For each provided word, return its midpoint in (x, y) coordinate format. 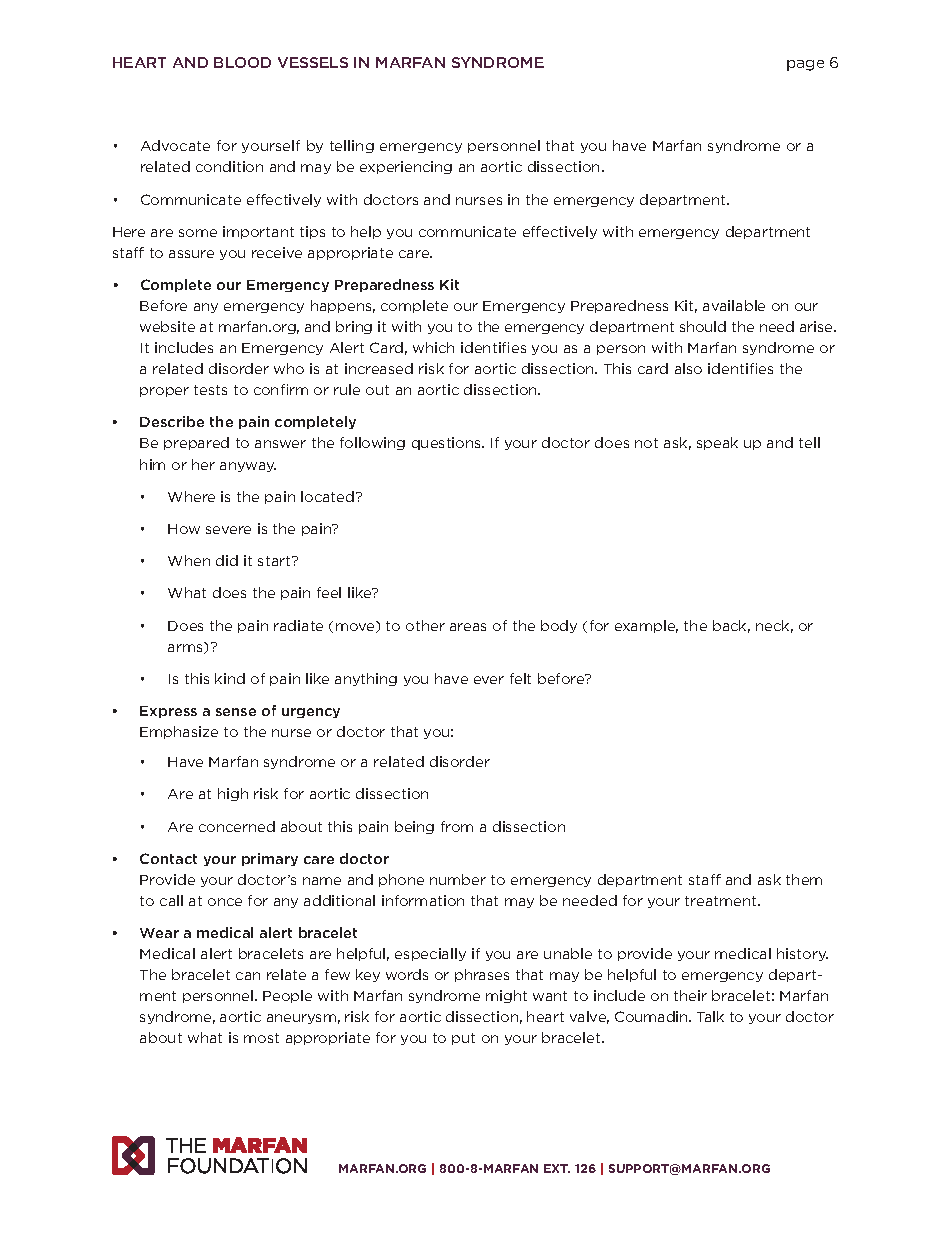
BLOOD (242, 62)
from (457, 826)
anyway (248, 467)
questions (447, 443)
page (805, 65)
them (804, 879)
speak (717, 443)
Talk (710, 1016)
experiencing (406, 167)
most (261, 1038)
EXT (557, 1168)
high (233, 794)
